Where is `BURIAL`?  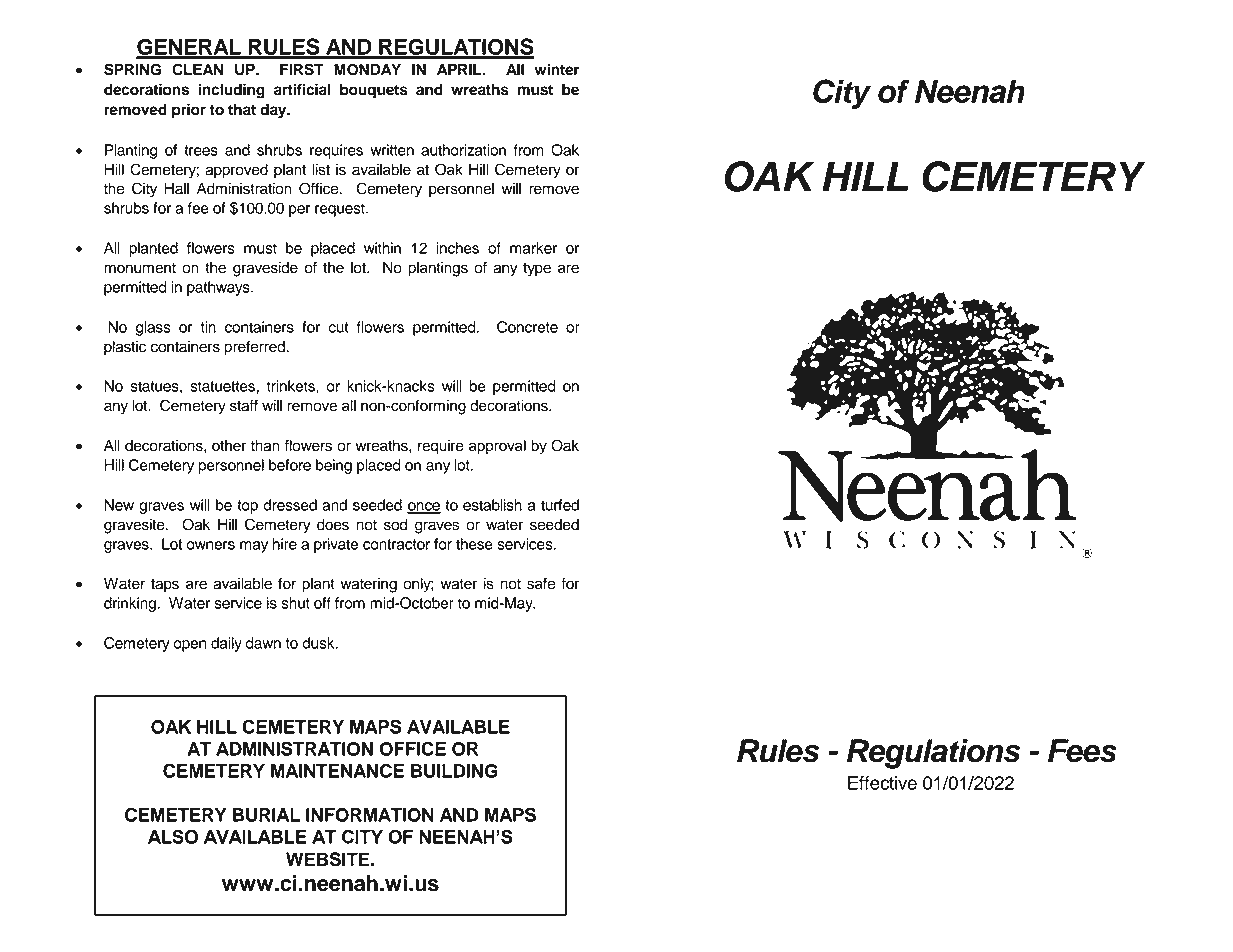
BURIAL is located at coordinates (266, 815).
